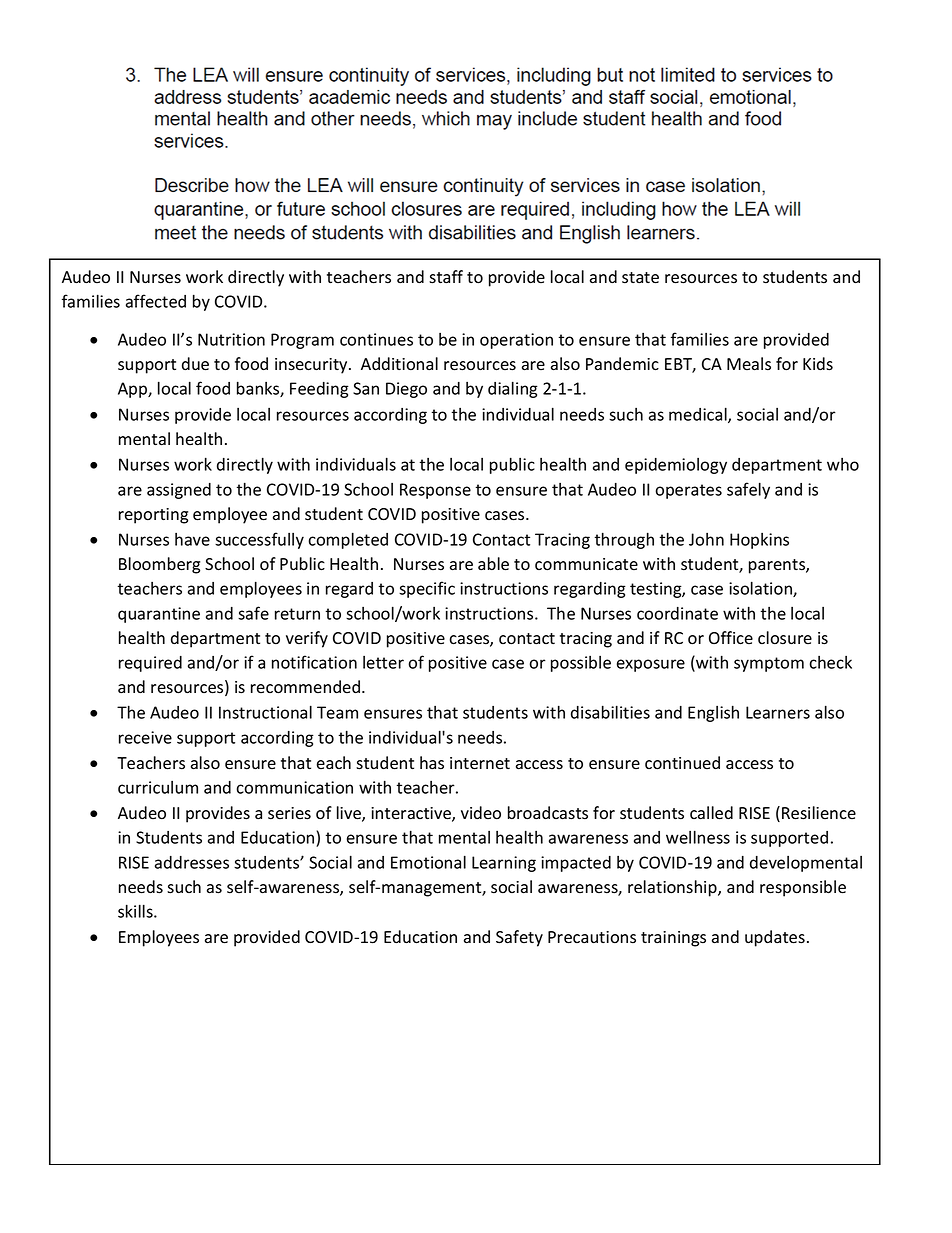 This screenshot has height=1233, width=952. I want to click on staff, so click(446, 277).
